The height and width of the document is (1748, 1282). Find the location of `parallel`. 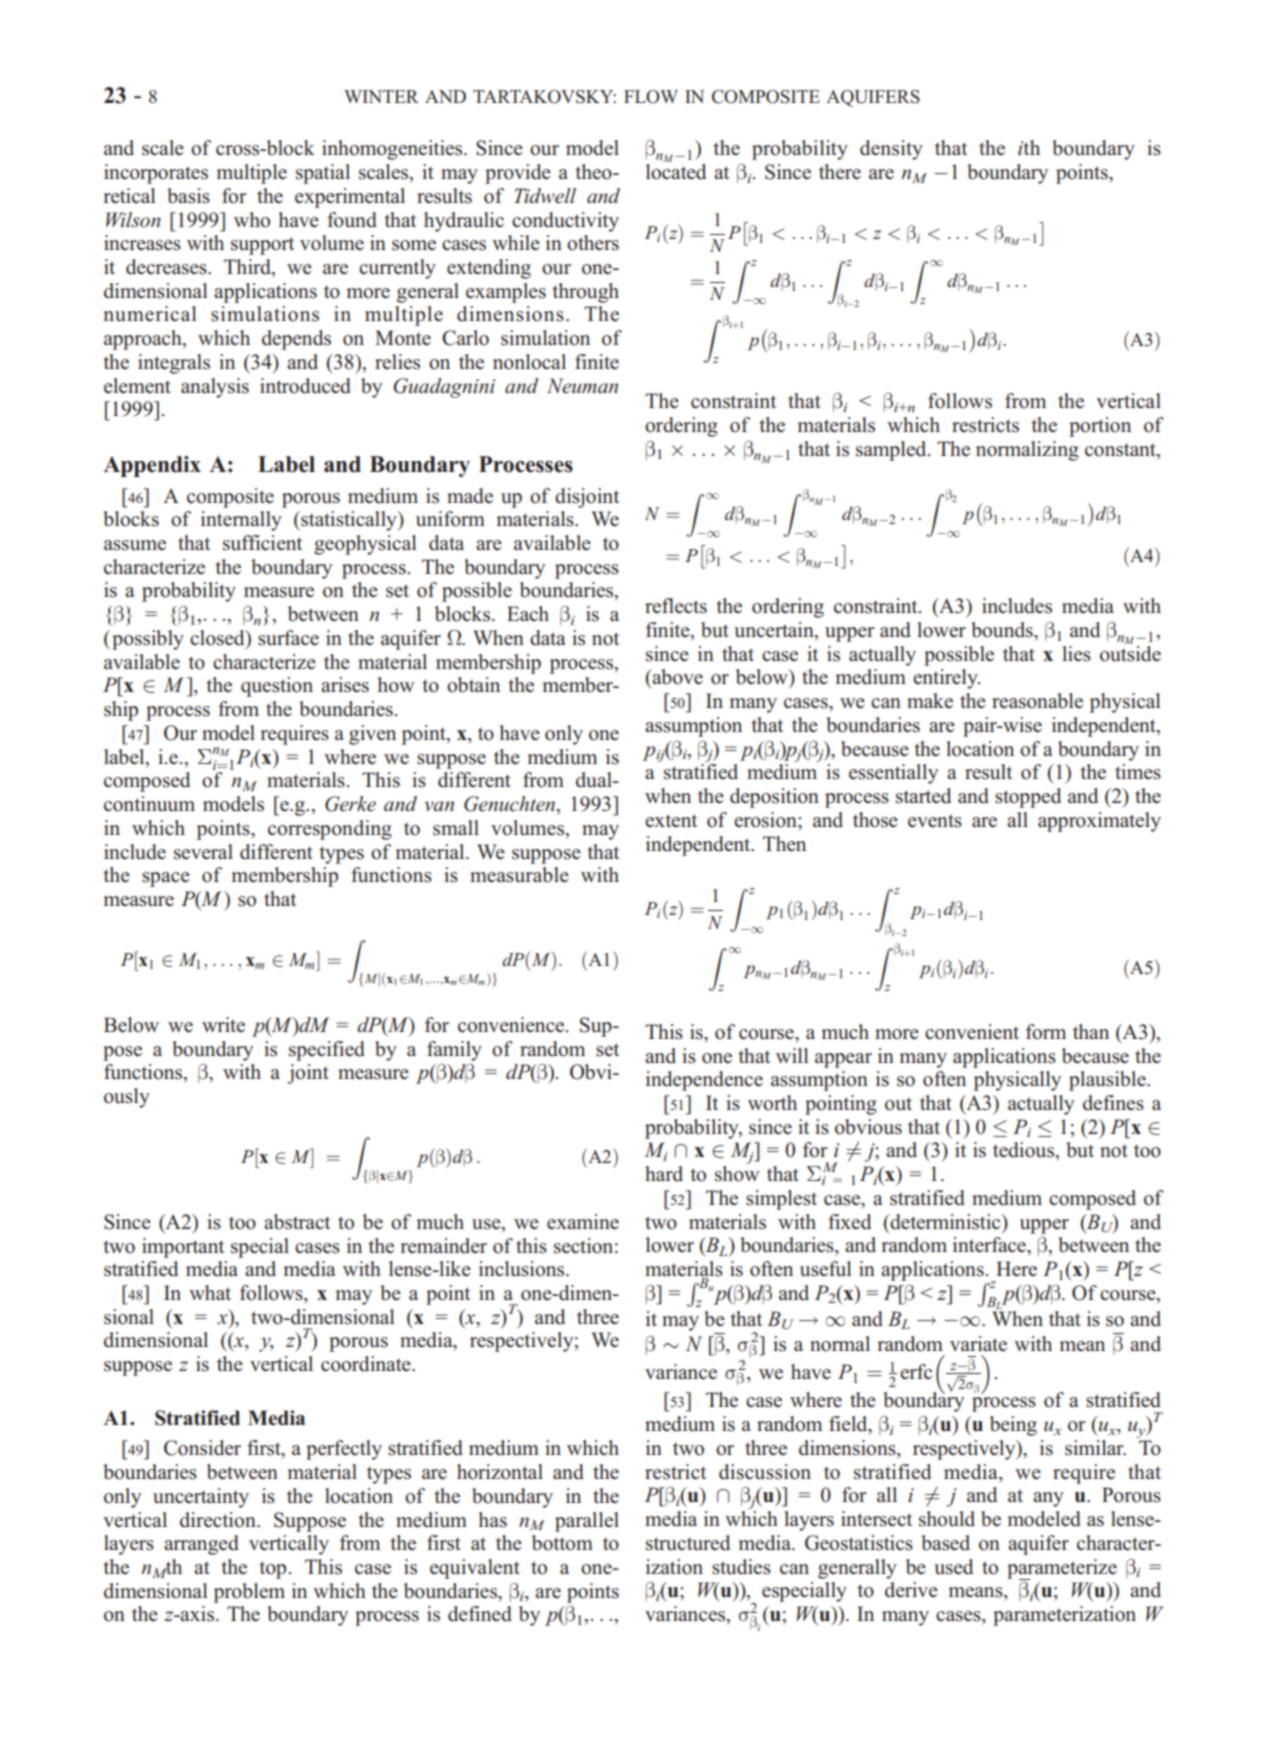

parallel is located at coordinates (587, 1522).
